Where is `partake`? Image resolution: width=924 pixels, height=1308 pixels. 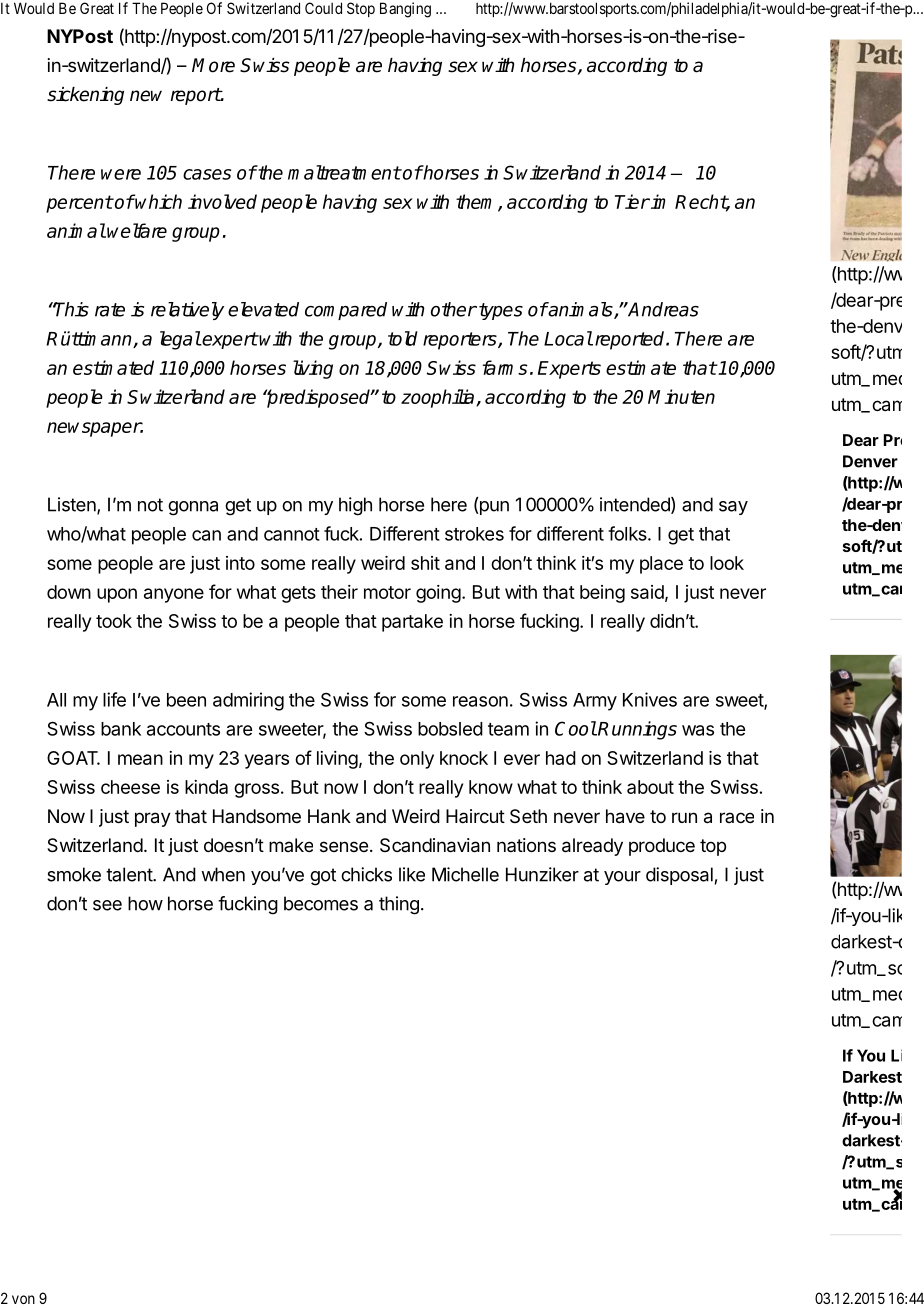 partake is located at coordinates (412, 623).
